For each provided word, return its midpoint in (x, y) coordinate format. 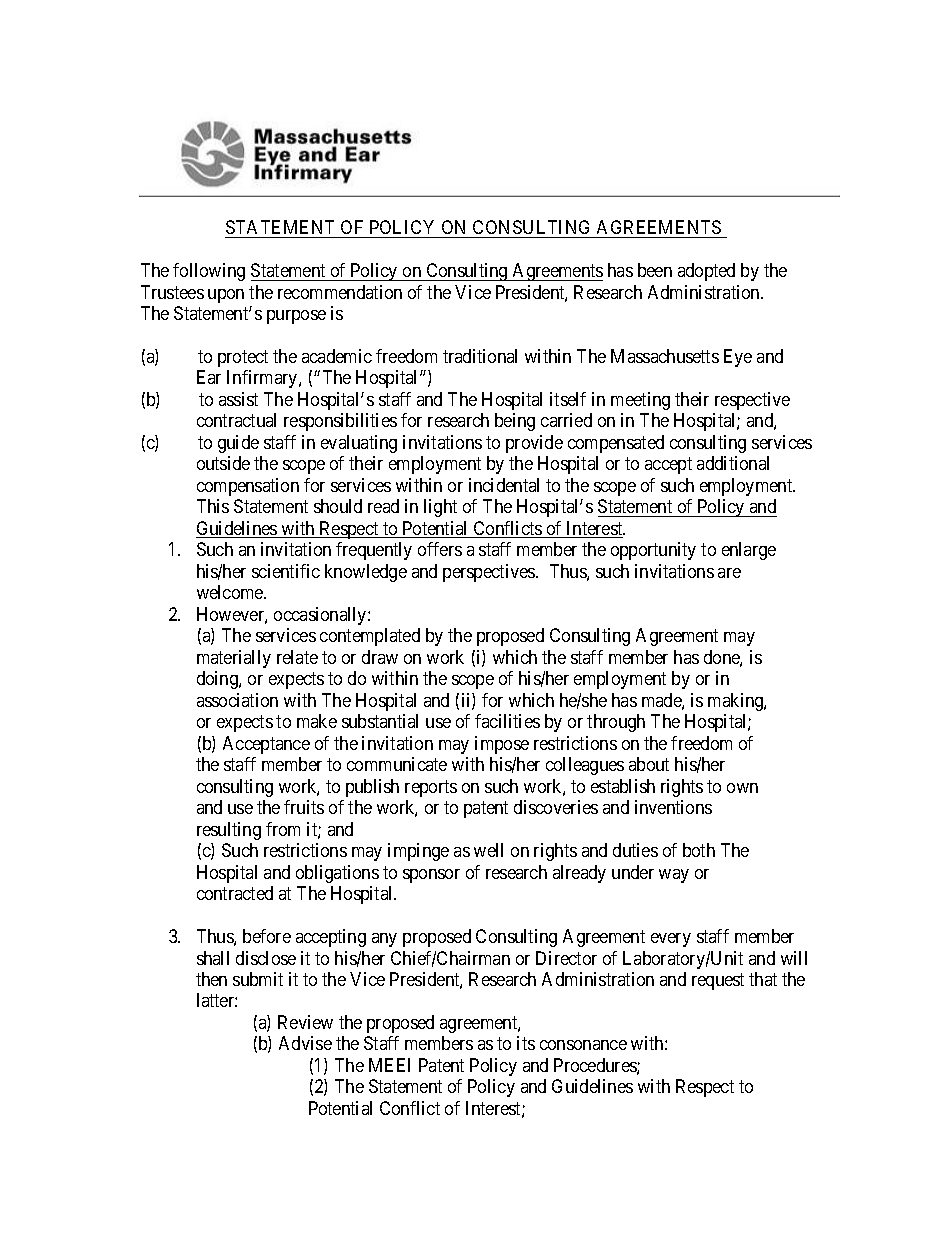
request (718, 981)
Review (305, 1022)
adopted (706, 272)
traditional (480, 356)
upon (226, 296)
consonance (583, 1045)
